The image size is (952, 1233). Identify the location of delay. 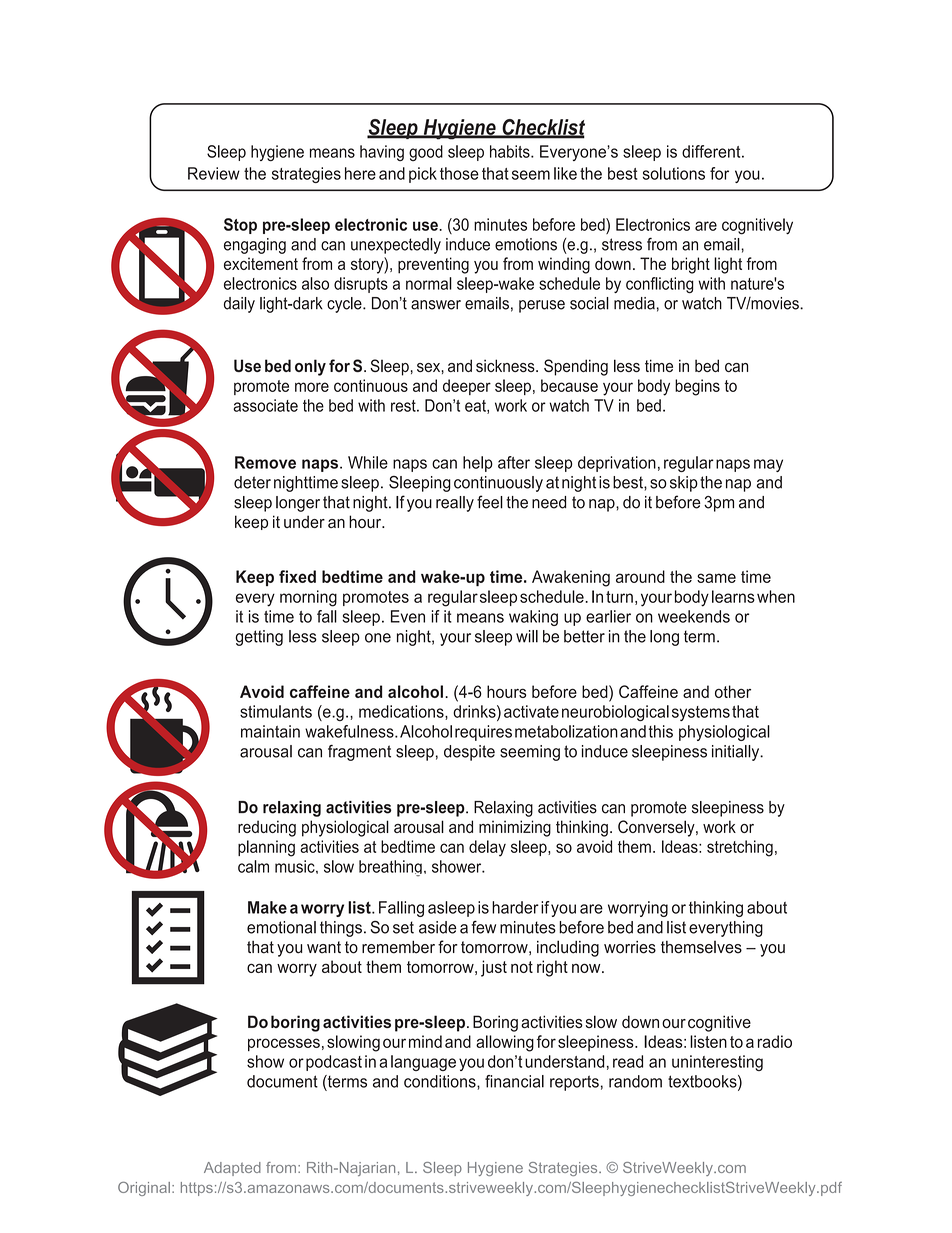
(487, 848).
